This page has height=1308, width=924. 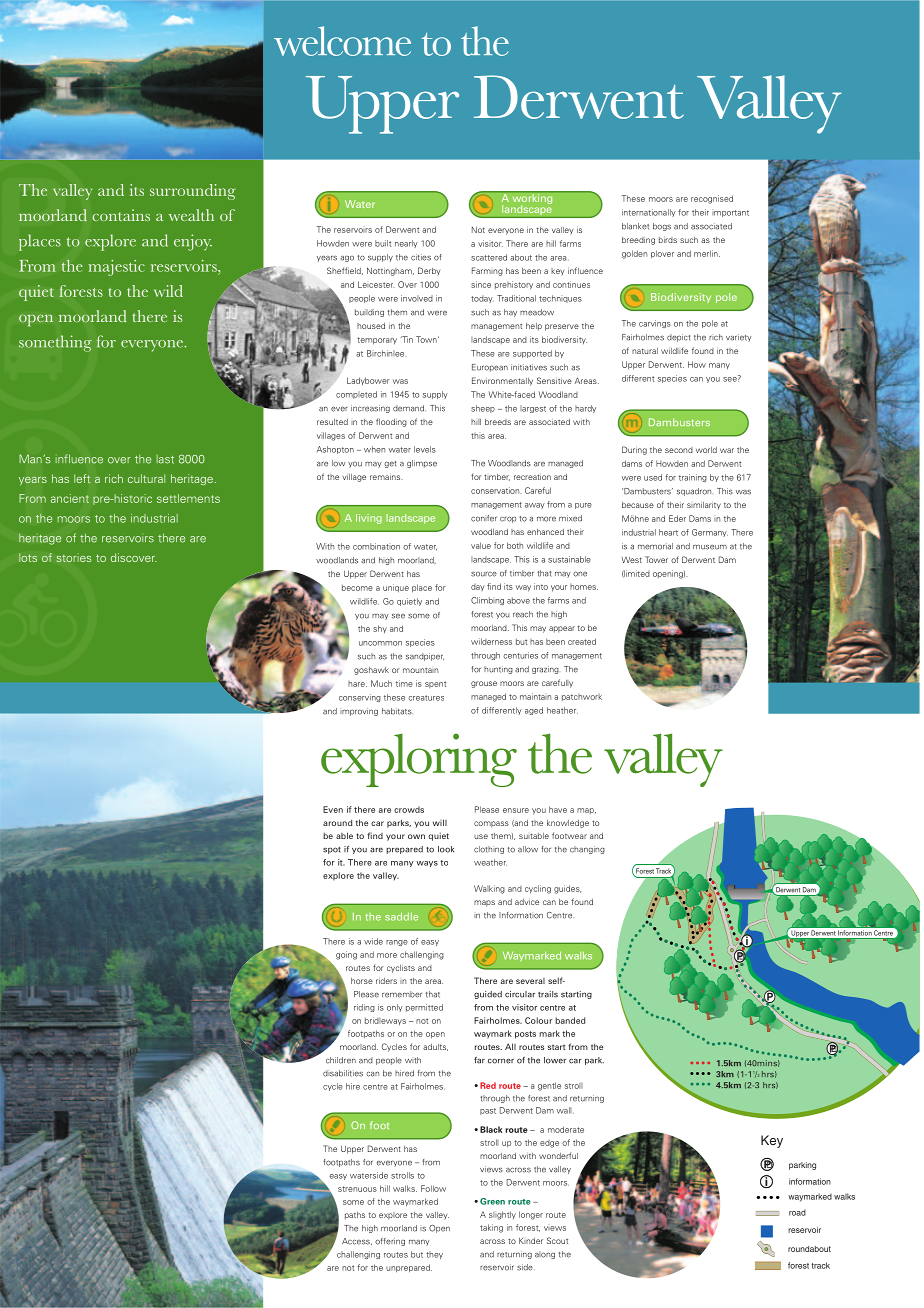 What do you see at coordinates (380, 643) in the page?
I see `uncommon` at bounding box center [380, 643].
